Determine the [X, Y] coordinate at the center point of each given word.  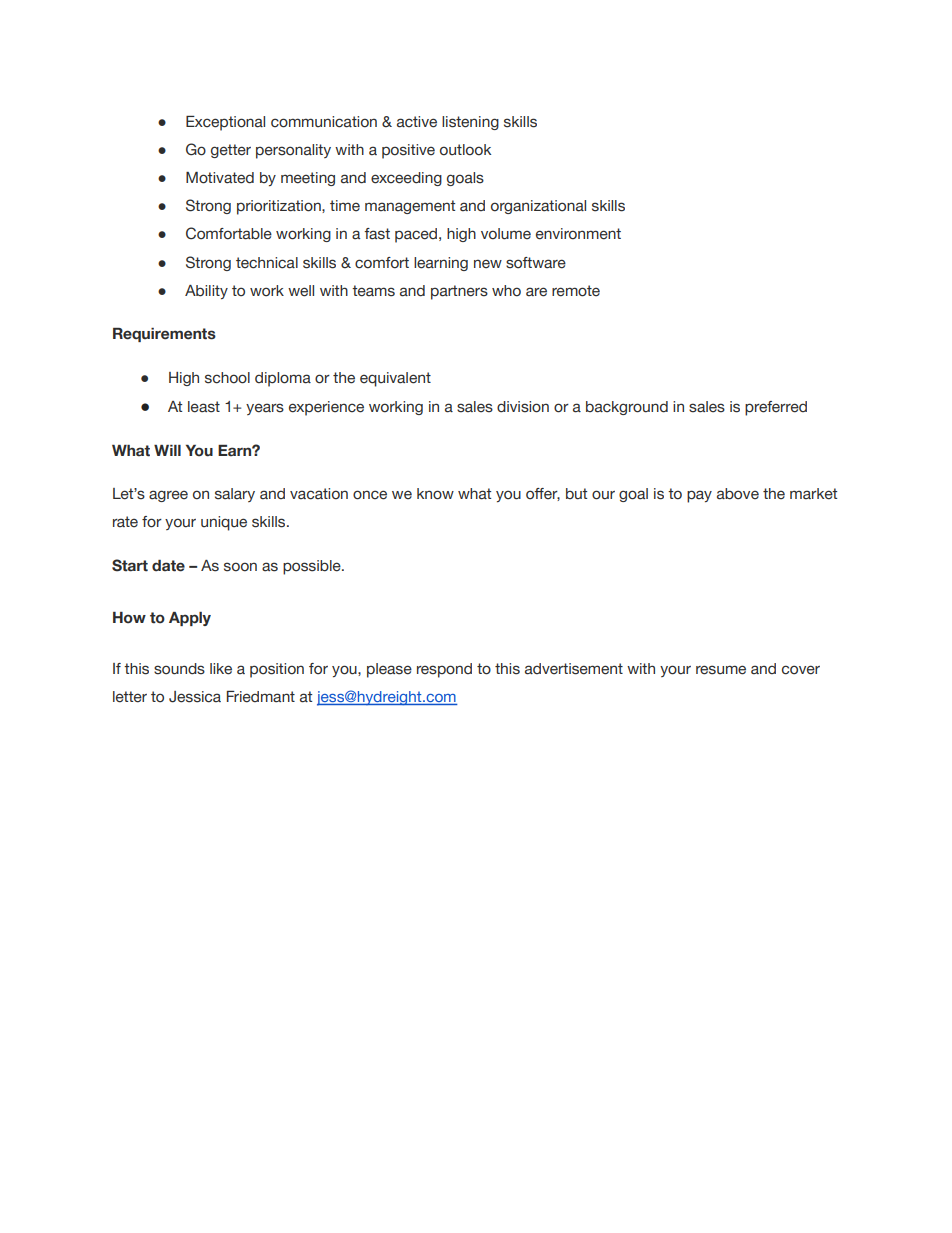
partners [459, 292]
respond [444, 670]
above [738, 494]
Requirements [164, 335]
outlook [465, 150]
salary [235, 495]
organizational [538, 207]
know [435, 494]
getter [231, 151]
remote [576, 291]
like [221, 669]
